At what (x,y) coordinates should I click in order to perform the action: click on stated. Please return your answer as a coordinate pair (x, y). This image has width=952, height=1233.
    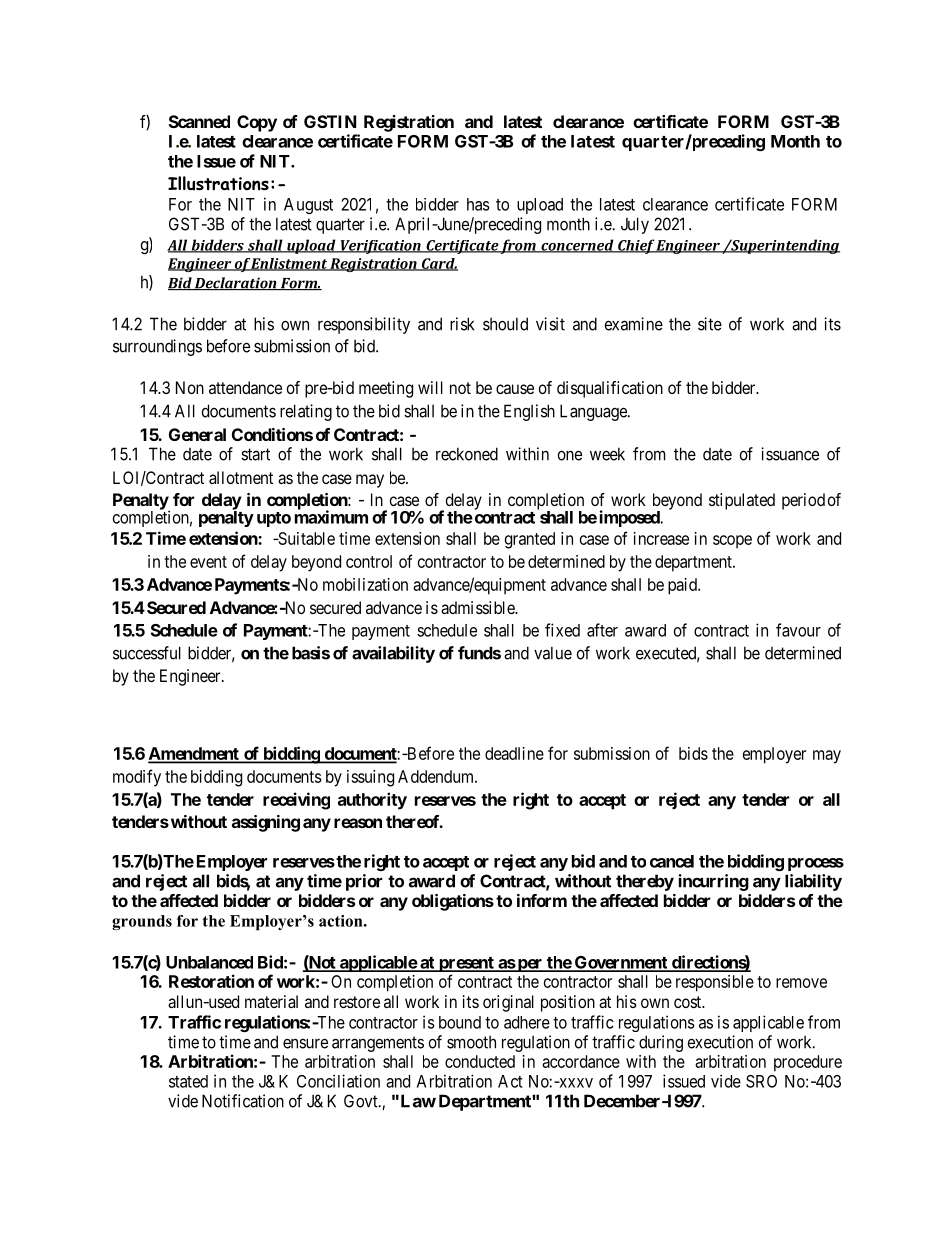
    Looking at the image, I should click on (188, 1081).
